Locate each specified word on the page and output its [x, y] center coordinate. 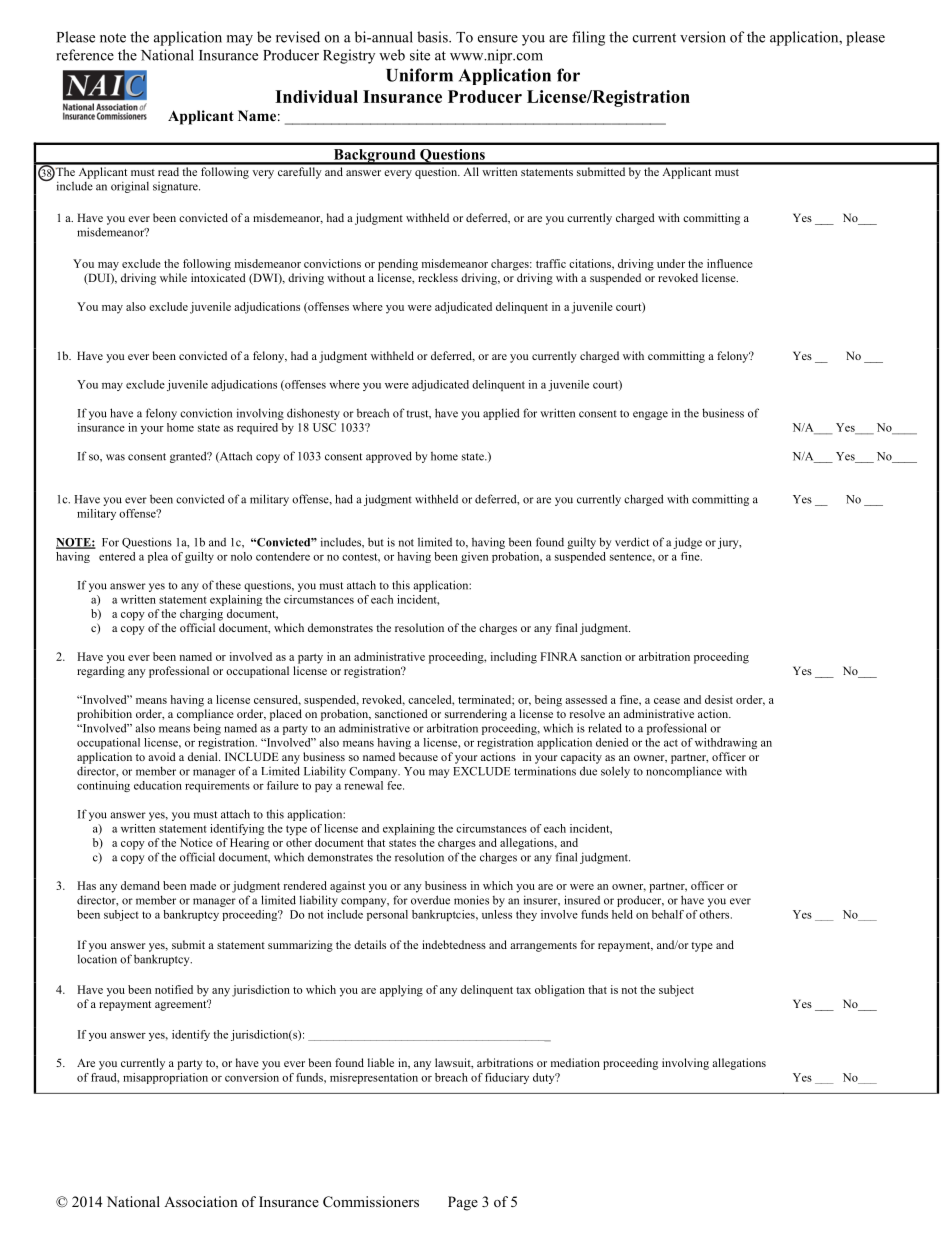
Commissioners [371, 1202]
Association [201, 1201]
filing [588, 38]
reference [85, 55]
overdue [430, 900]
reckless [438, 277]
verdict [632, 542]
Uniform [419, 75]
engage [650, 415]
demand [140, 885]
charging [201, 615]
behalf [668, 914]
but [376, 542]
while [173, 277]
